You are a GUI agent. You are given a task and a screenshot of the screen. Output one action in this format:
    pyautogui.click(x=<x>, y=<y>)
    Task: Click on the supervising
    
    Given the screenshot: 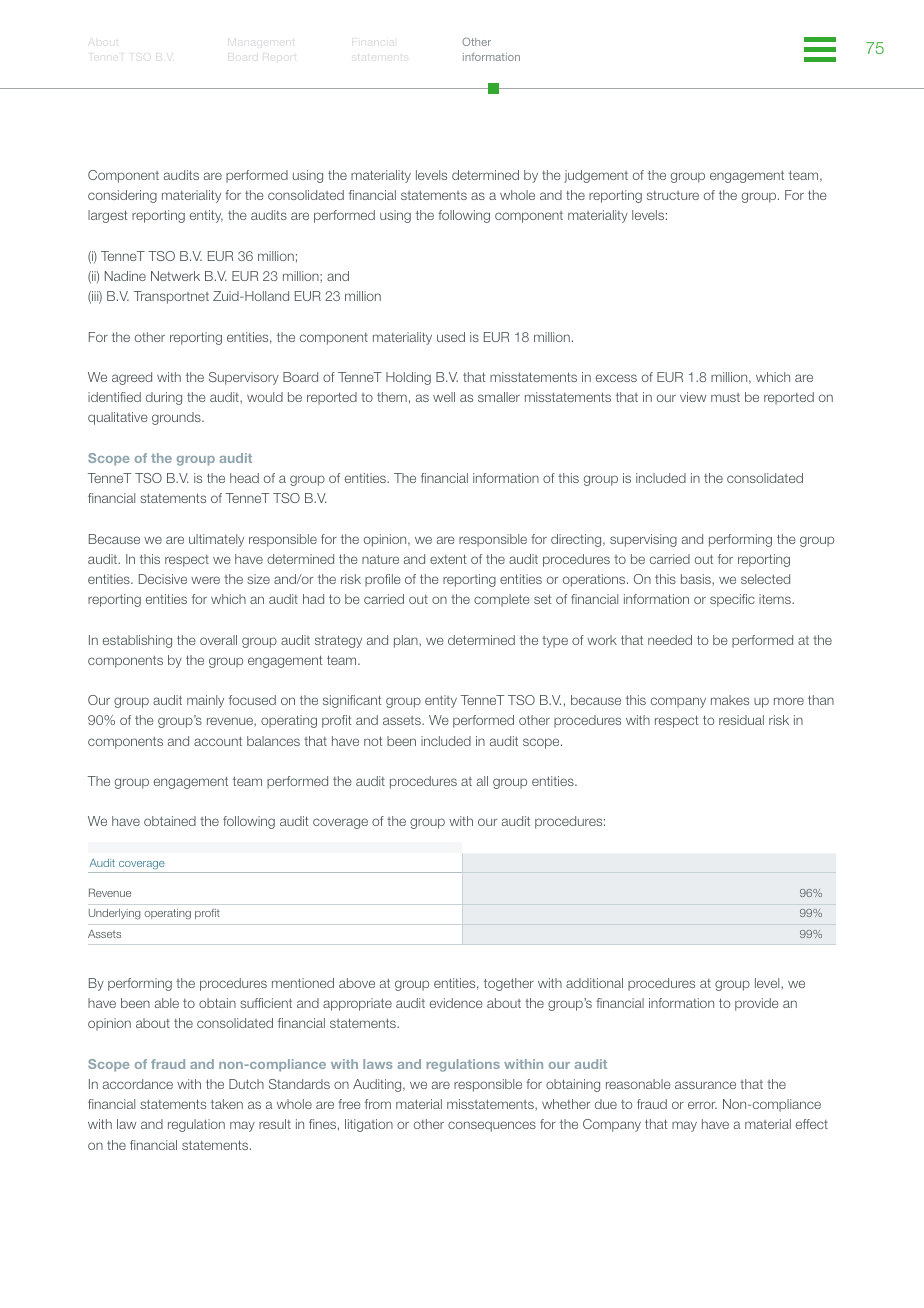 What is the action you would take?
    pyautogui.click(x=643, y=540)
